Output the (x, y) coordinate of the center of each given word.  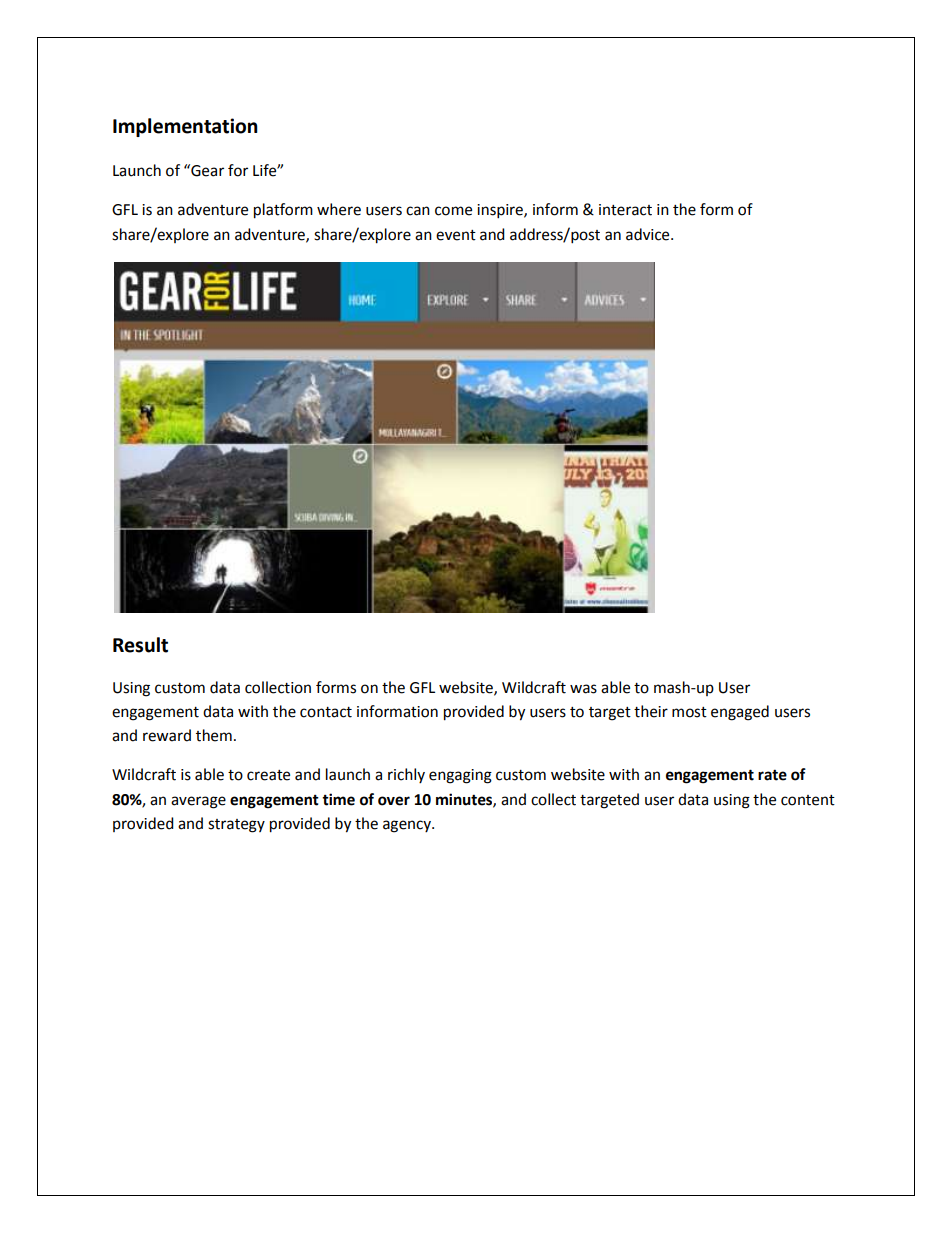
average (198, 802)
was (583, 689)
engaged (740, 713)
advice (649, 234)
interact (625, 210)
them (214, 735)
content (808, 800)
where (339, 209)
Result (140, 645)
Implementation (185, 127)
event (456, 235)
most (689, 712)
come (453, 211)
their (651, 711)
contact (326, 712)
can (418, 211)
